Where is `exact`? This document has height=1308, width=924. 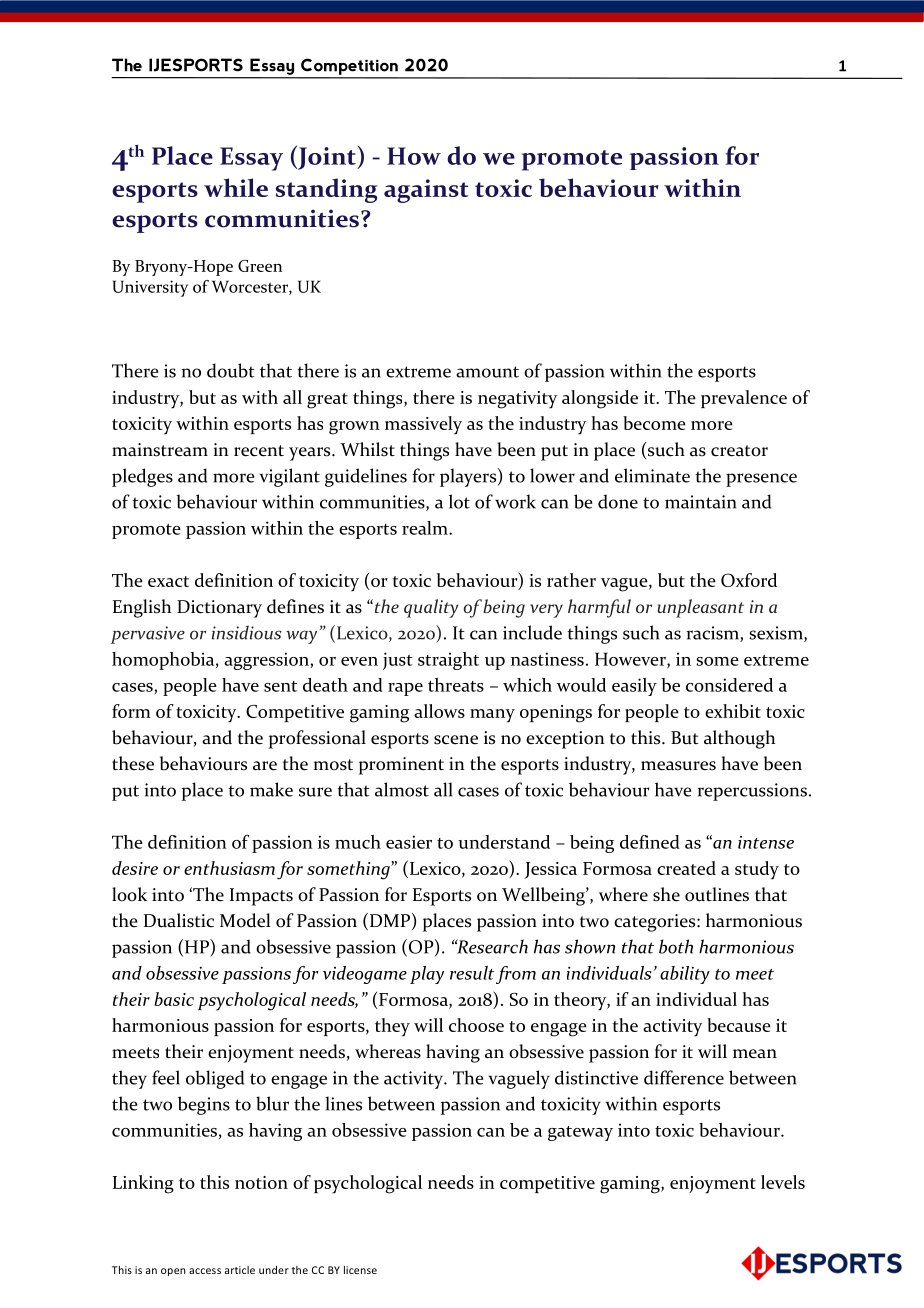
exact is located at coordinates (168, 581).
